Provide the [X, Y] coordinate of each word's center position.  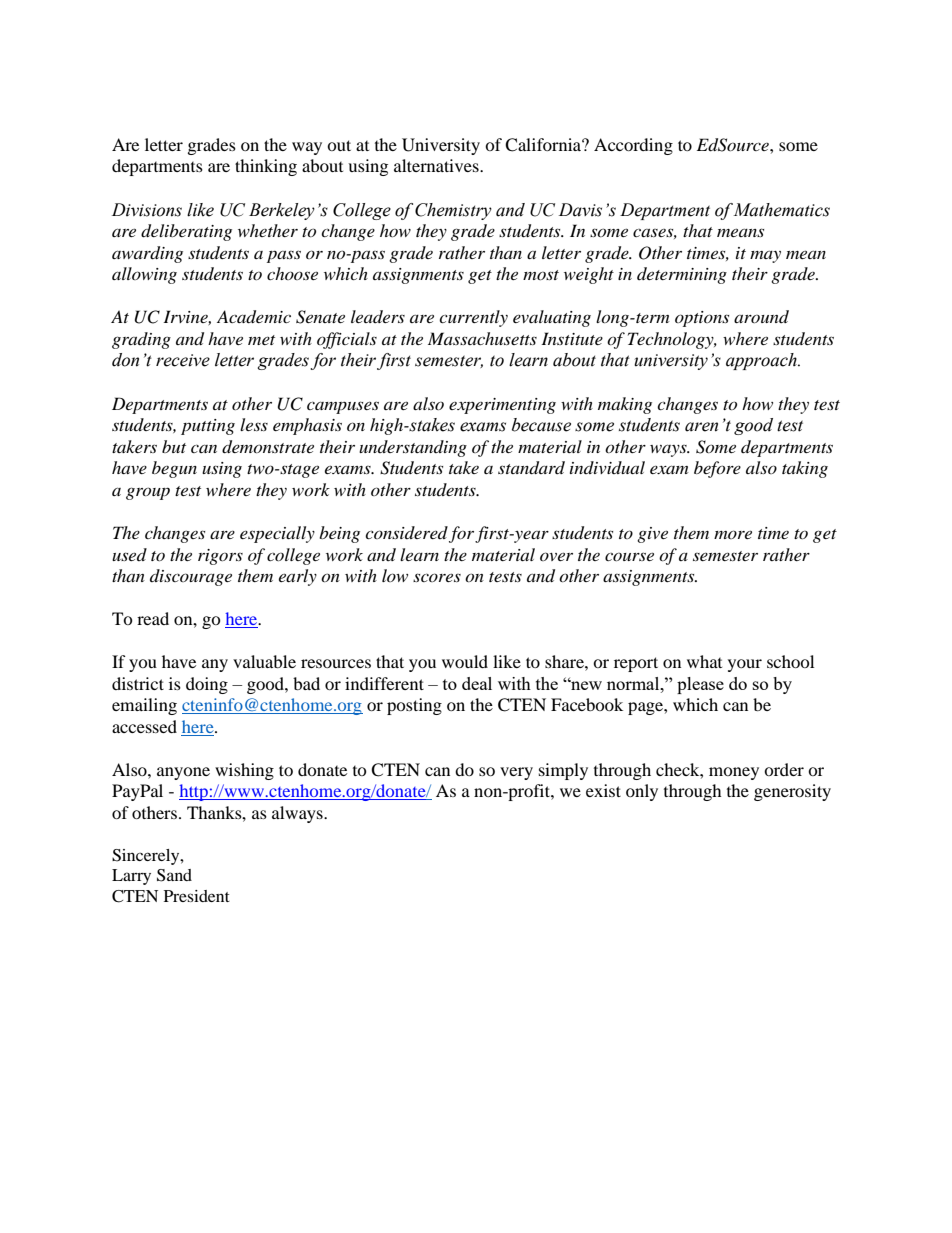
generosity [792, 792]
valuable [264, 661]
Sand [174, 875]
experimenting [502, 406]
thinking [266, 167]
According [633, 146]
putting [208, 427]
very [516, 773]
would [465, 661]
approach [762, 361]
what [704, 661]
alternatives [437, 165]
